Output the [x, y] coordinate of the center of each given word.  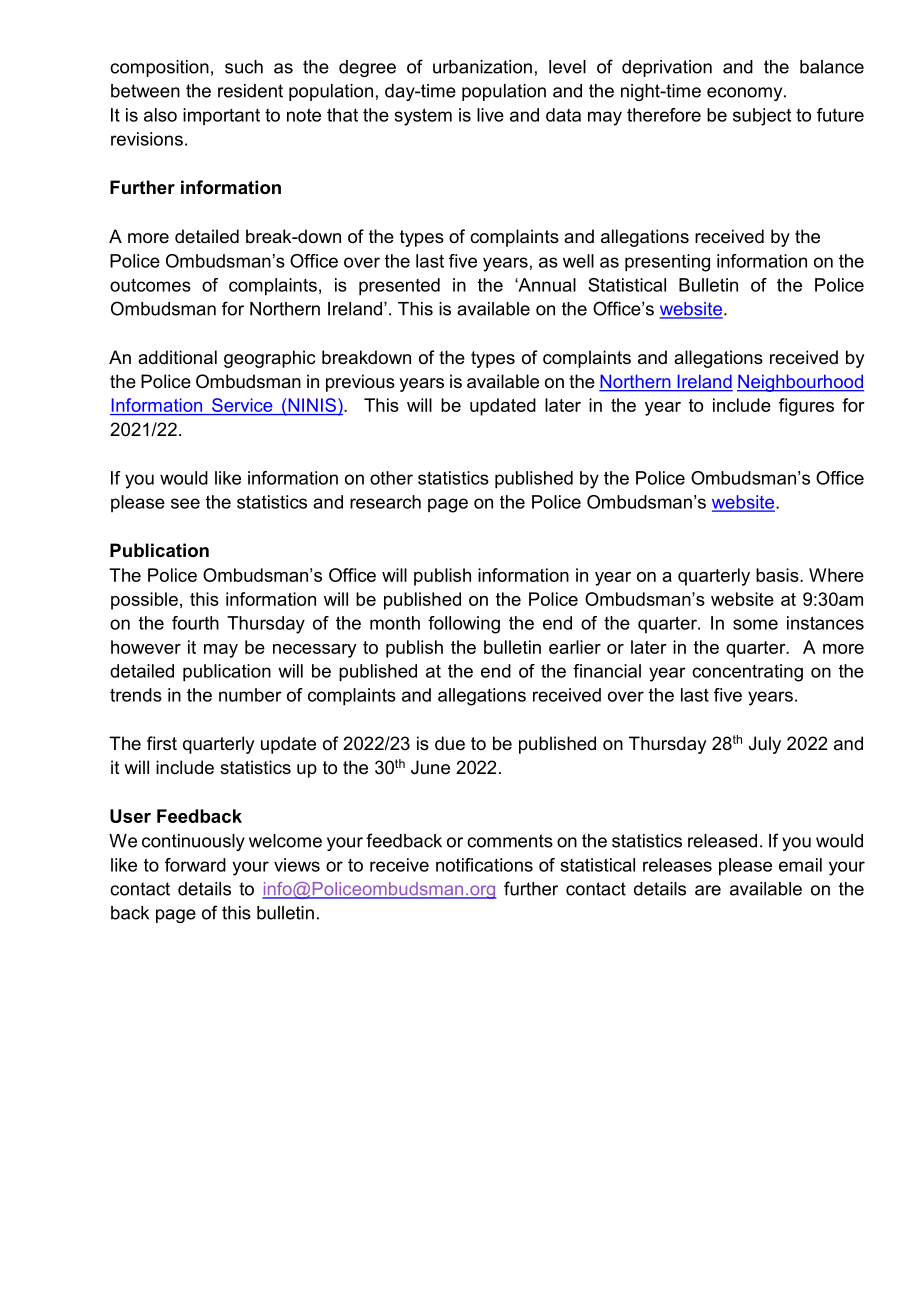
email [800, 865]
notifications [484, 865]
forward [195, 865]
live [490, 115]
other [391, 478]
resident [250, 91]
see [185, 503]
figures [806, 407]
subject [762, 117]
